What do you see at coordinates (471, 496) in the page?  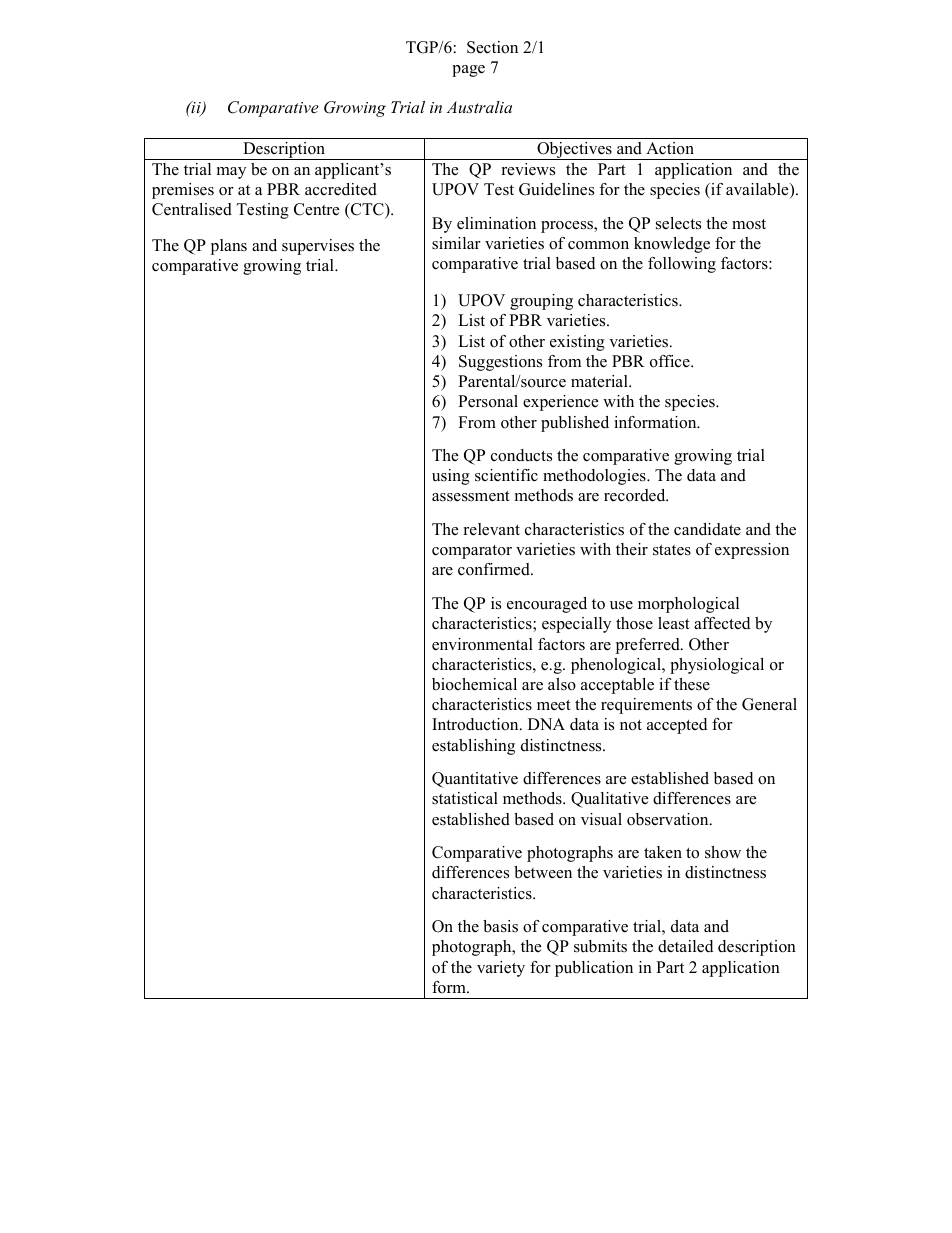 I see `assessment` at bounding box center [471, 496].
